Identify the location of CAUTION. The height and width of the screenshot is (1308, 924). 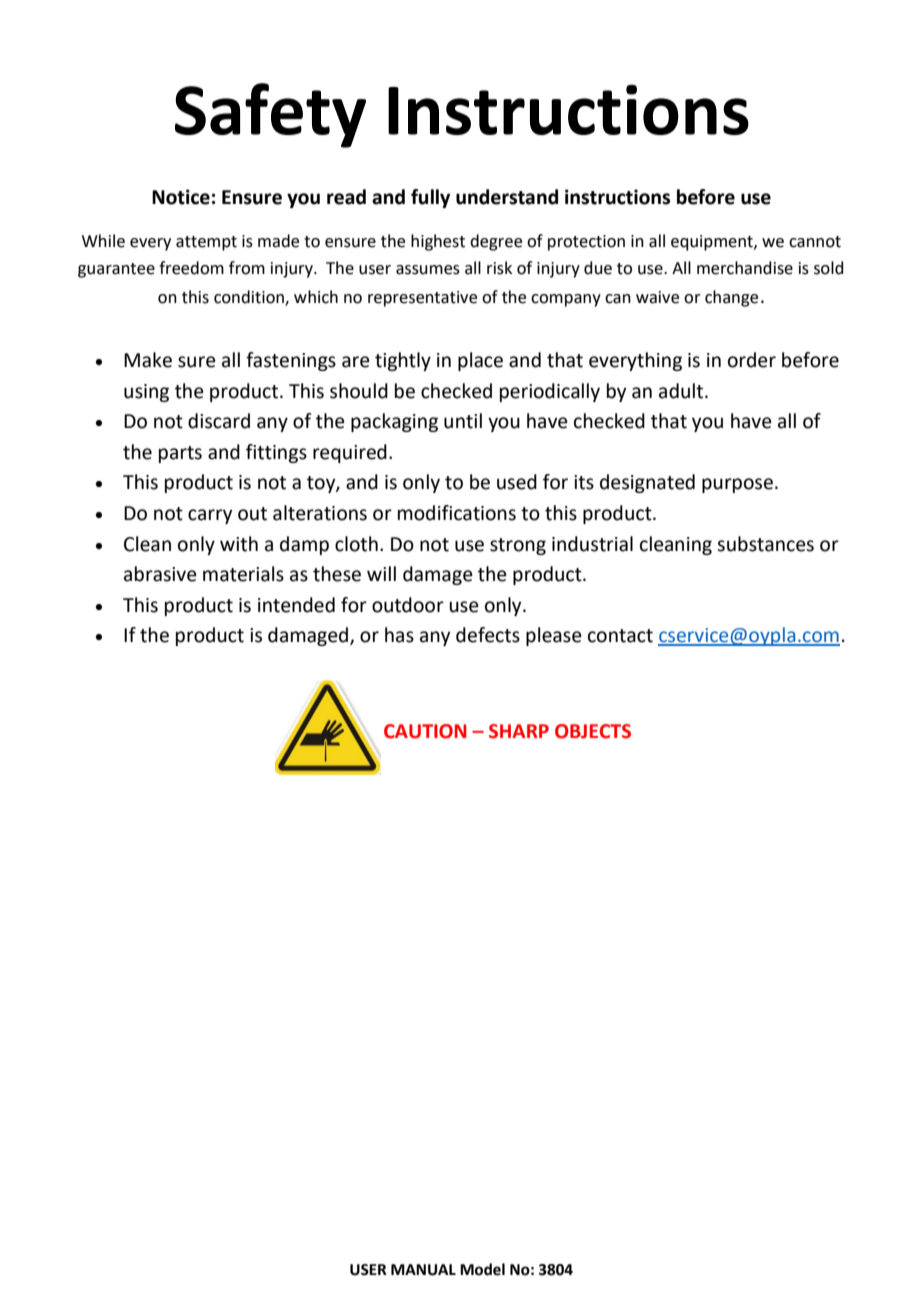
(425, 731).
